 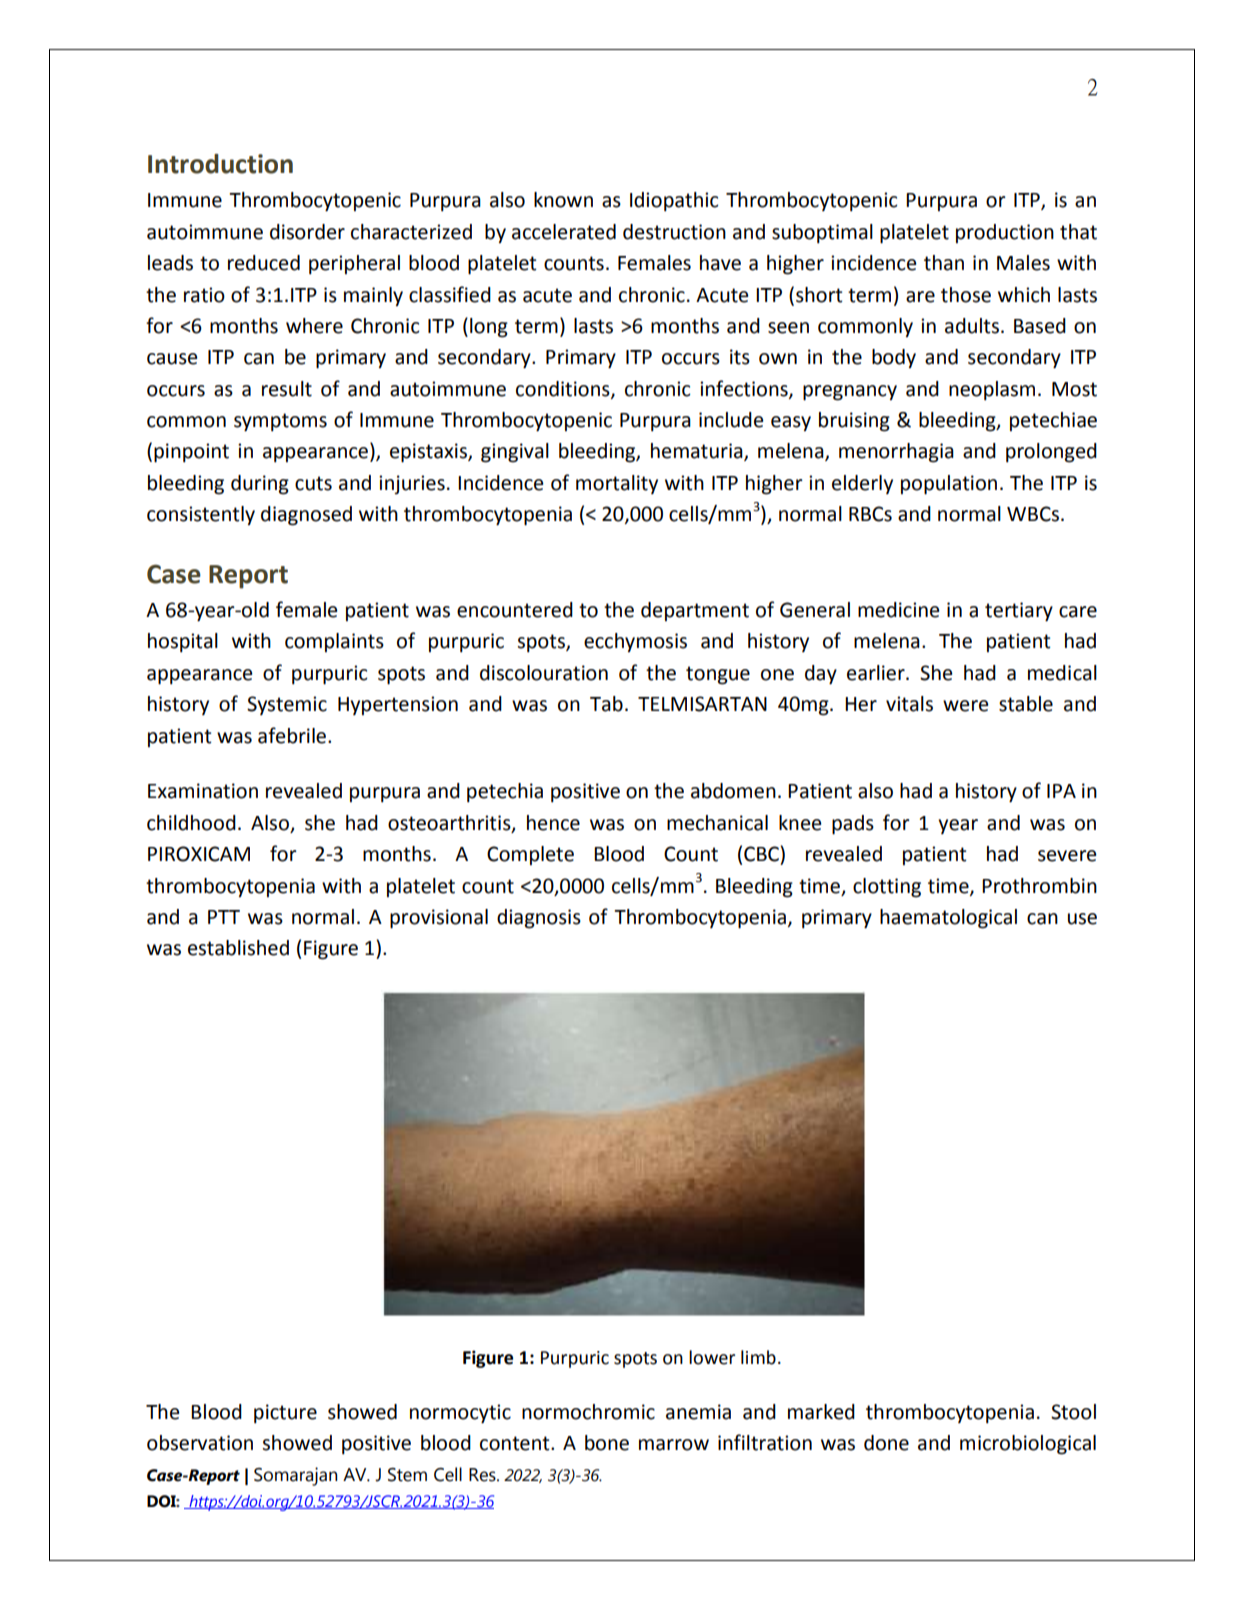 What do you see at coordinates (238, 948) in the page?
I see `established` at bounding box center [238, 948].
